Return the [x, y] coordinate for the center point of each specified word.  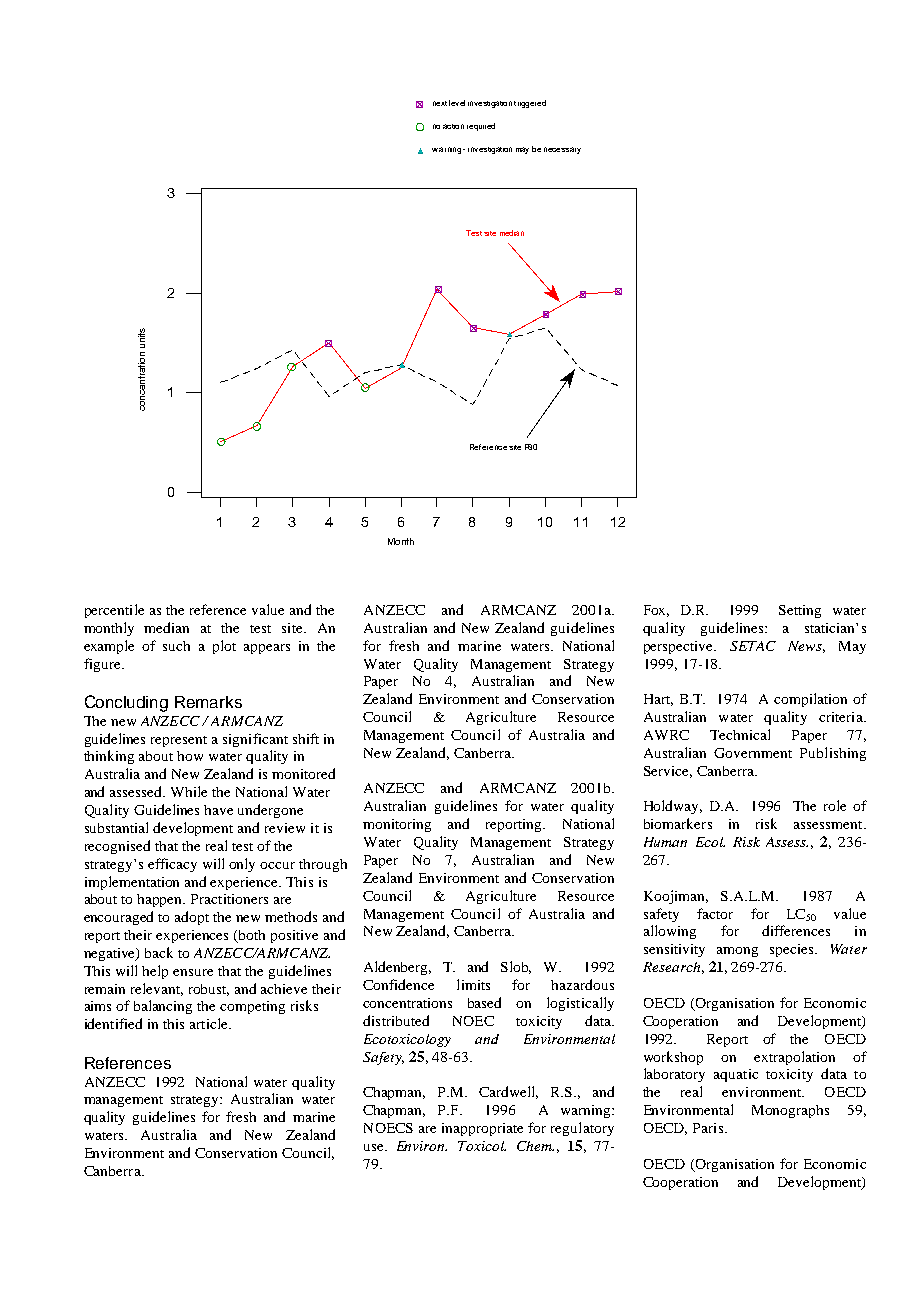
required [481, 127]
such [176, 646]
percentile [114, 611]
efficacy [172, 865]
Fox [656, 611]
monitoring [397, 825]
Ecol [710, 842]
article [210, 1023]
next [440, 103]
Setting [800, 611]
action [453, 126]
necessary [562, 150]
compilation [810, 700]
